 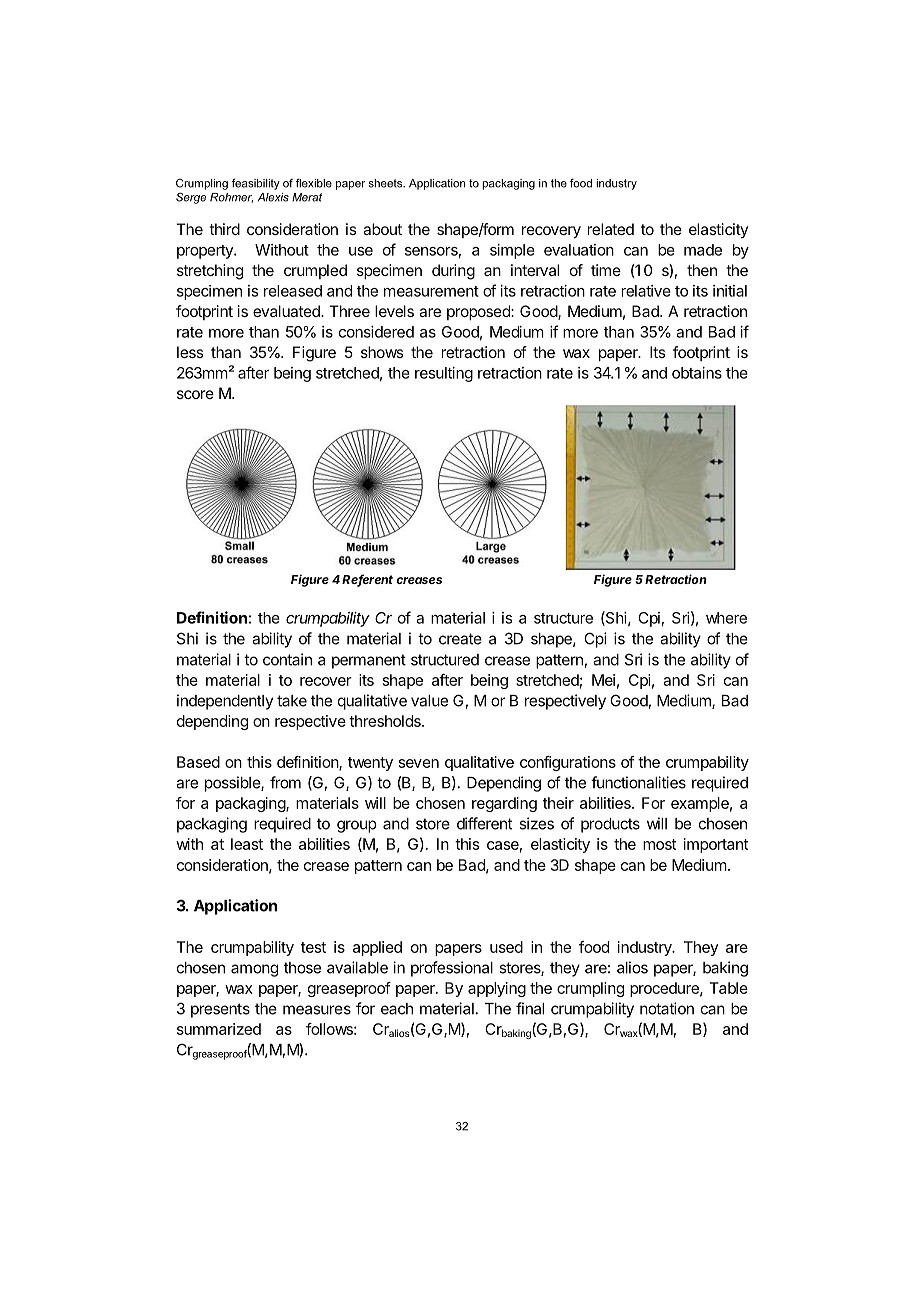 What do you see at coordinates (444, 374) in the image?
I see `resulting` at bounding box center [444, 374].
